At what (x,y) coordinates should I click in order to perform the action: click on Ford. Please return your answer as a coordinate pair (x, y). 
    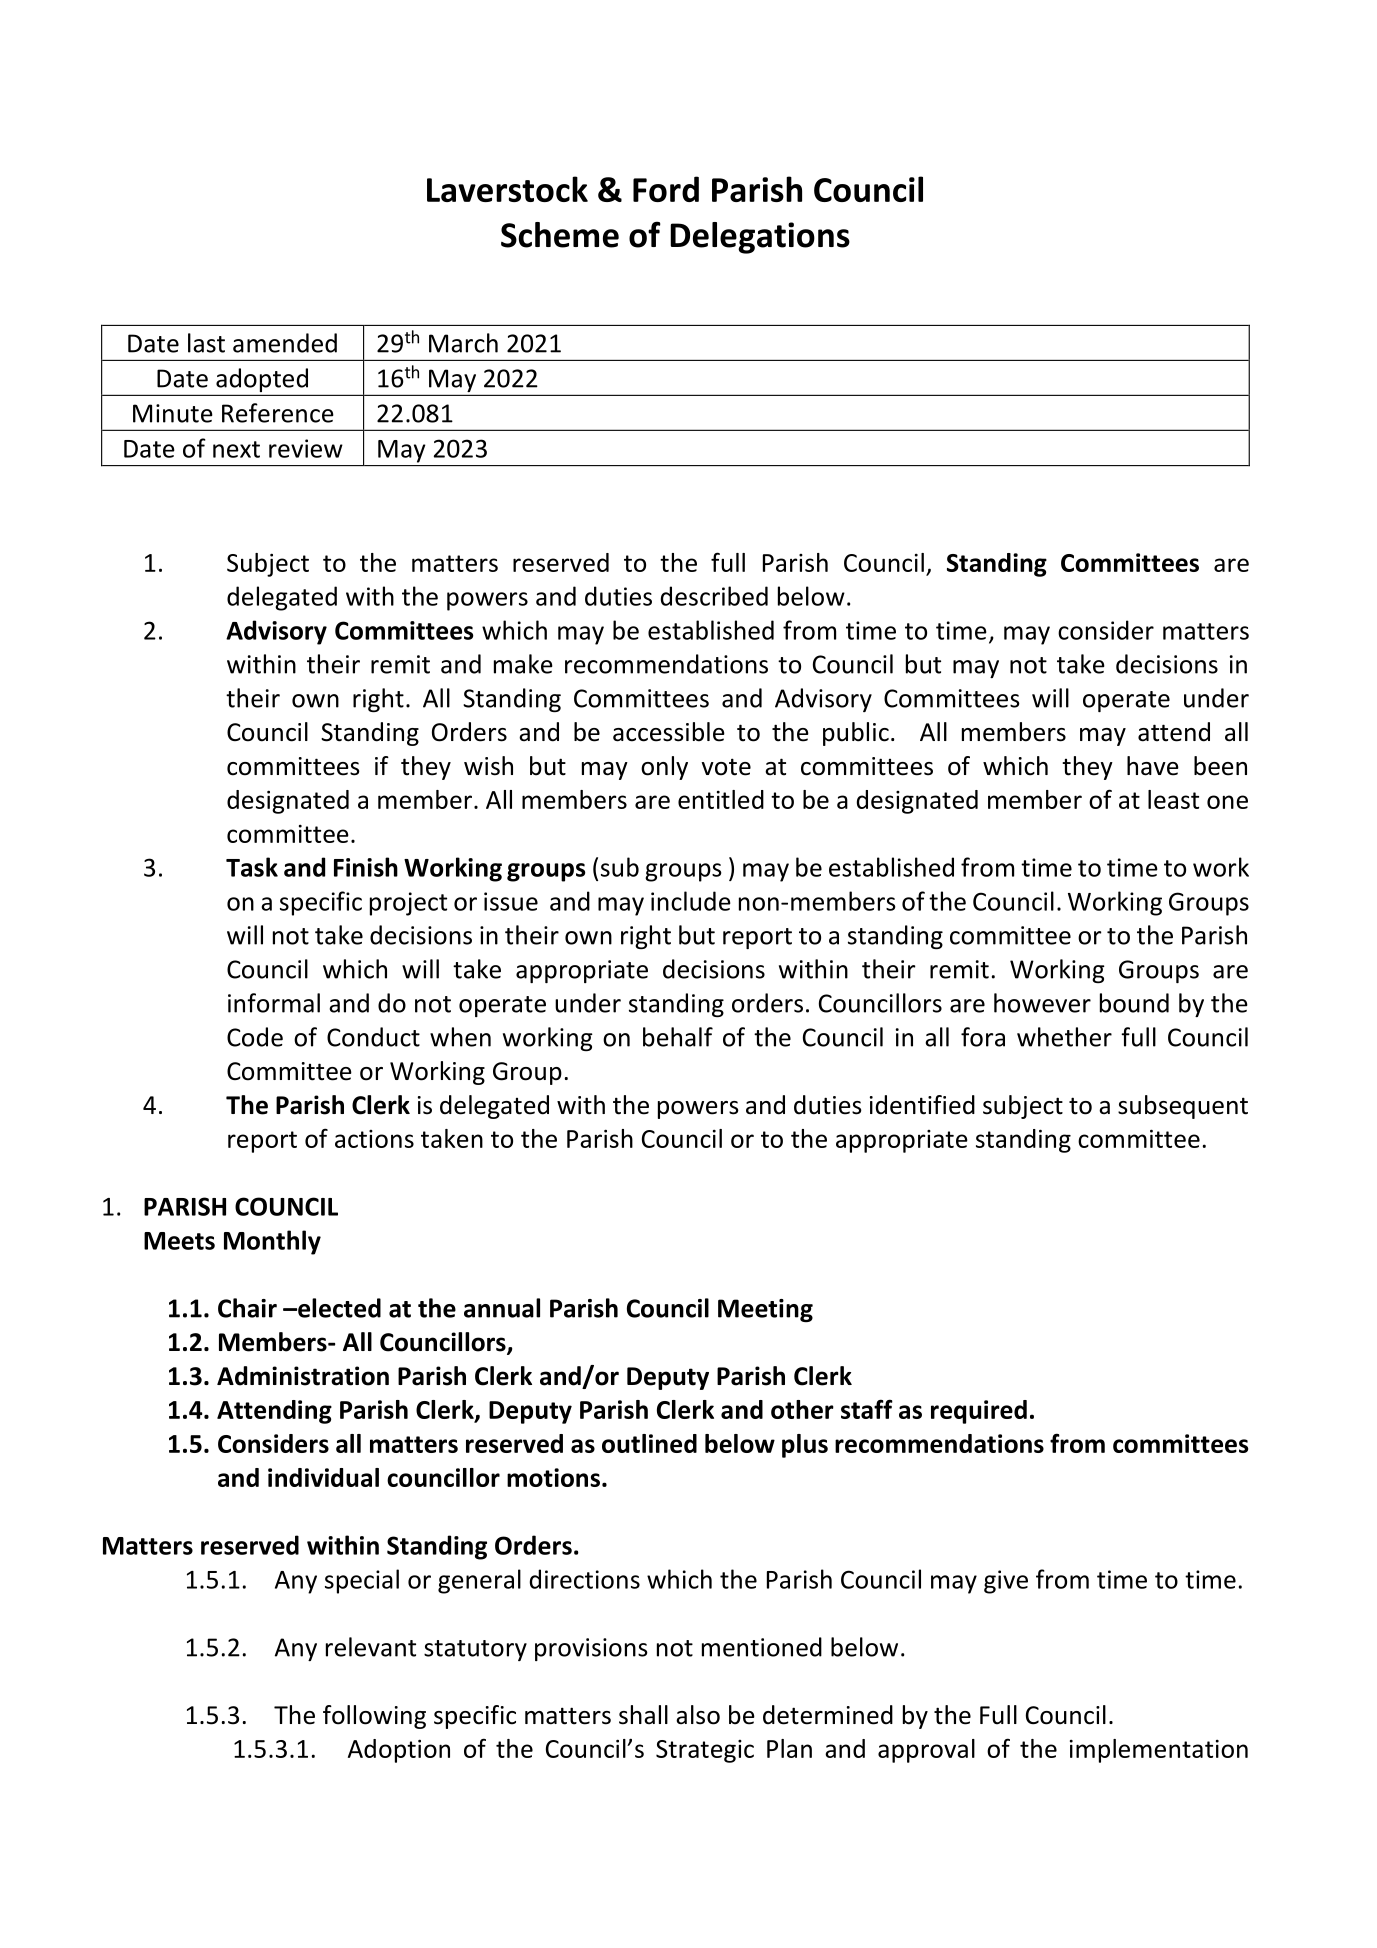
    Looking at the image, I should click on (666, 189).
